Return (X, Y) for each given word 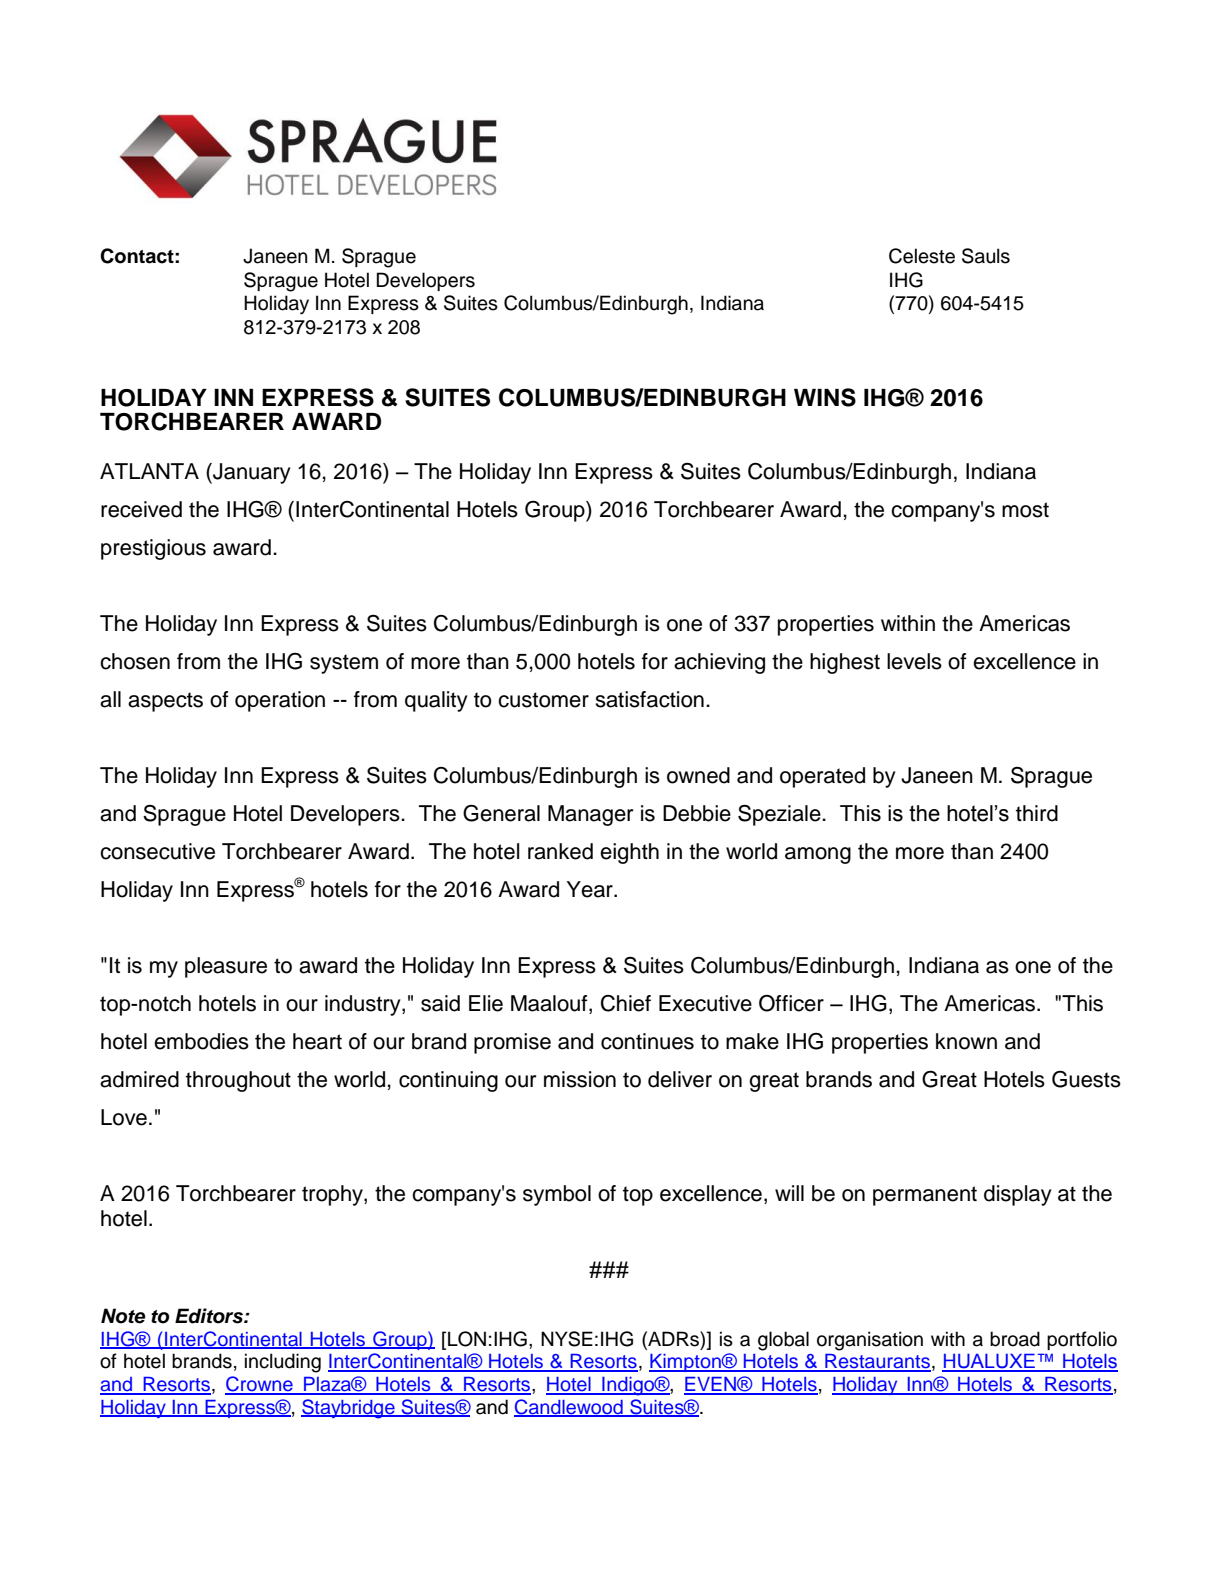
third (1037, 813)
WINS (825, 397)
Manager (590, 815)
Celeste (922, 256)
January (250, 473)
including (283, 1363)
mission (580, 1079)
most (1025, 510)
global (783, 1341)
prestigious (153, 549)
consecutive (157, 851)
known (966, 1041)
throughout (238, 1081)
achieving (719, 663)
